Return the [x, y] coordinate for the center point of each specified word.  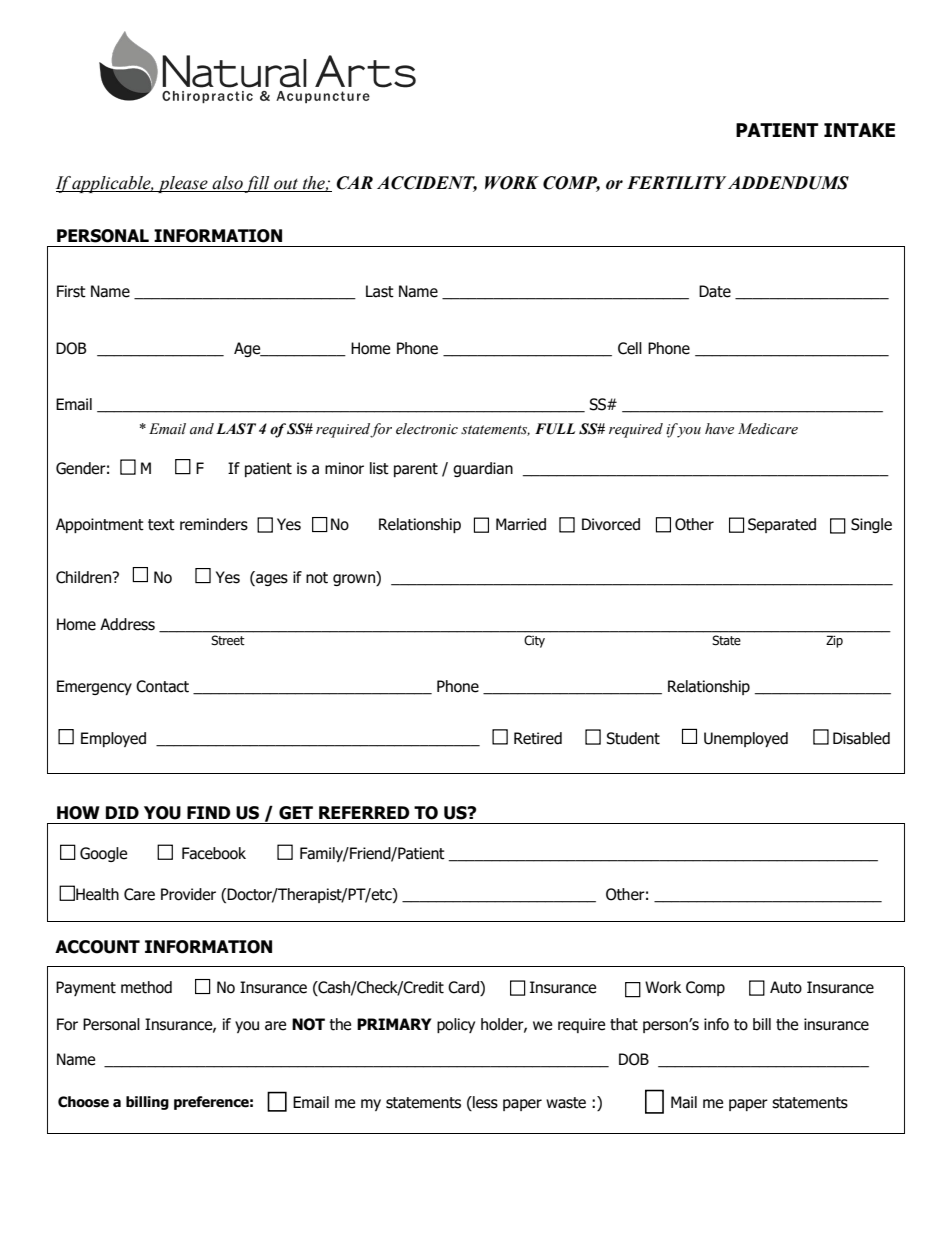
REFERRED [364, 812]
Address [127, 624]
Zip [834, 641]
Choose [83, 1102]
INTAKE [859, 130]
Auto [786, 987]
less [484, 1103]
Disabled [861, 738]
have [719, 429]
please [183, 184]
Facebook [214, 853]
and [202, 429]
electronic [427, 429]
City [534, 641]
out [286, 185]
